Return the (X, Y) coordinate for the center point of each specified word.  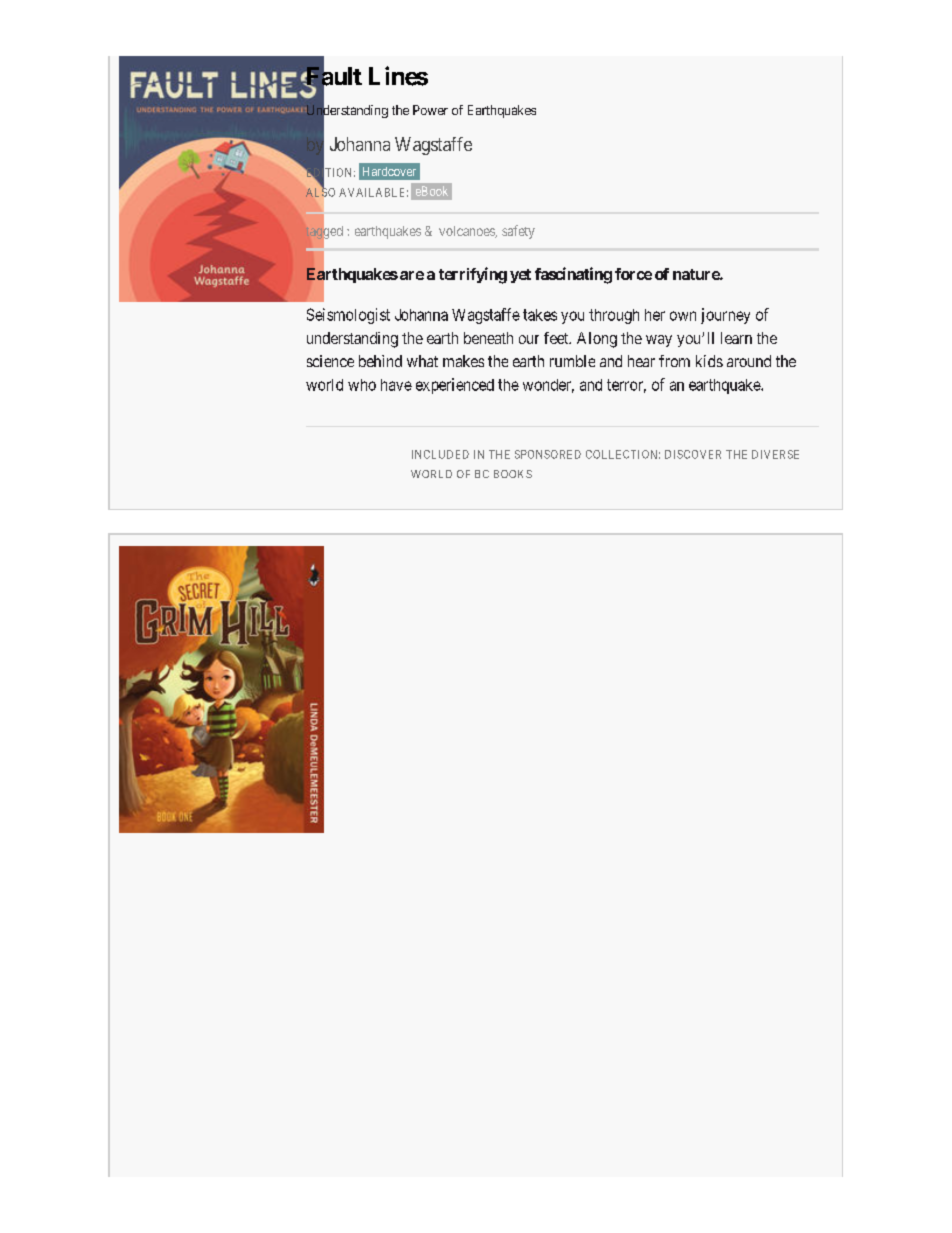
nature (697, 274)
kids (709, 361)
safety (518, 232)
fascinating (573, 275)
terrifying (473, 275)
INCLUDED (440, 454)
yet (520, 276)
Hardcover (389, 171)
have (396, 385)
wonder (548, 386)
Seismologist (348, 316)
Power (430, 110)
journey (725, 316)
